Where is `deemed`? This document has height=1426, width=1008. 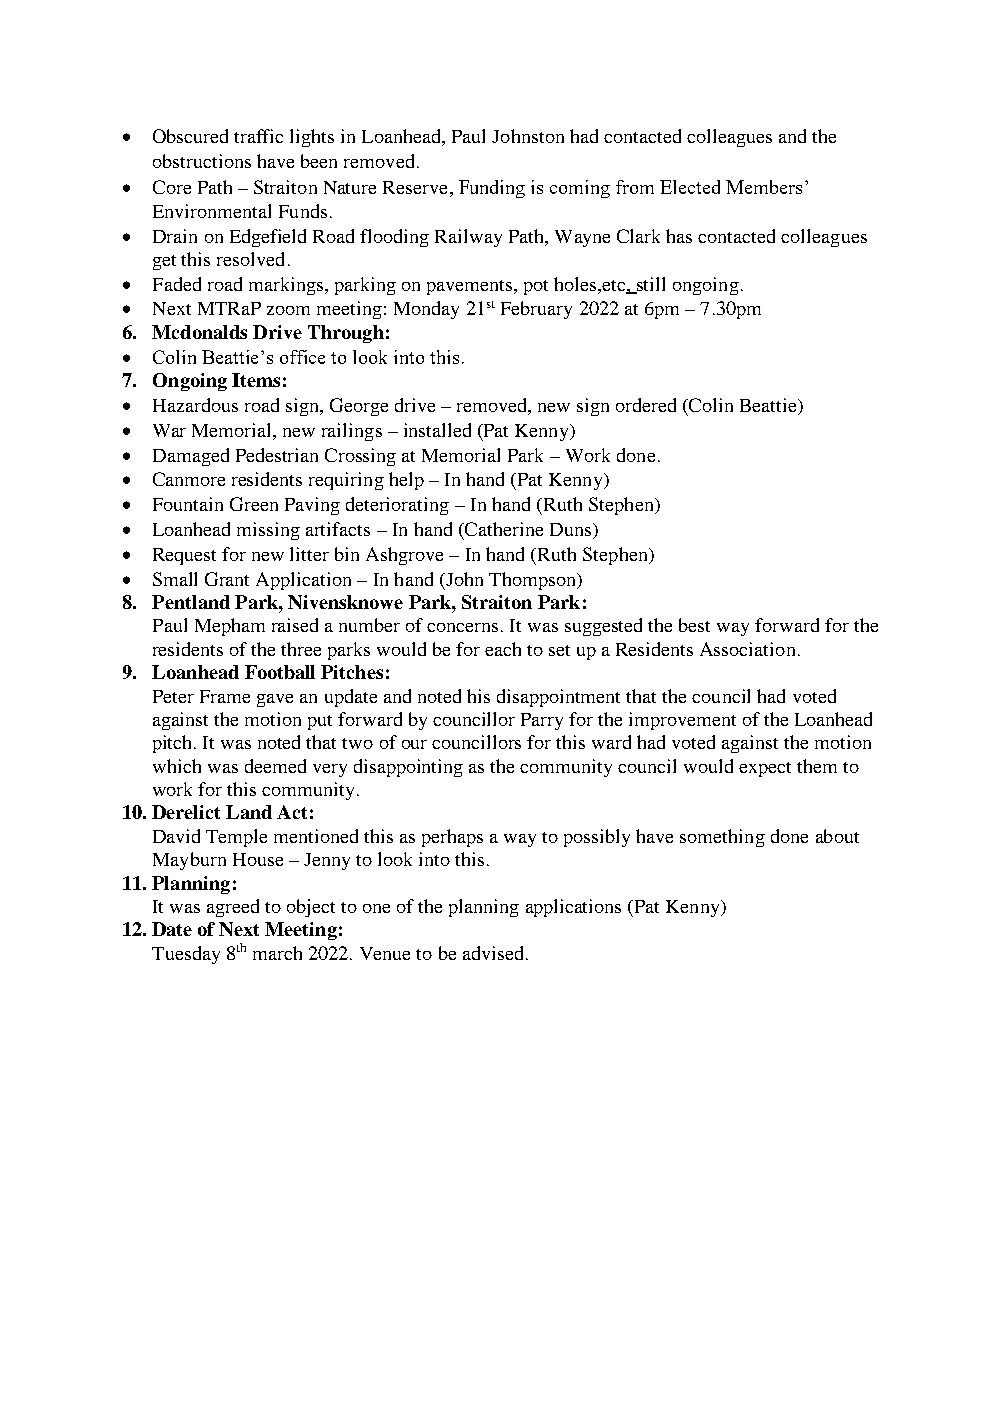
deemed is located at coordinates (275, 766).
